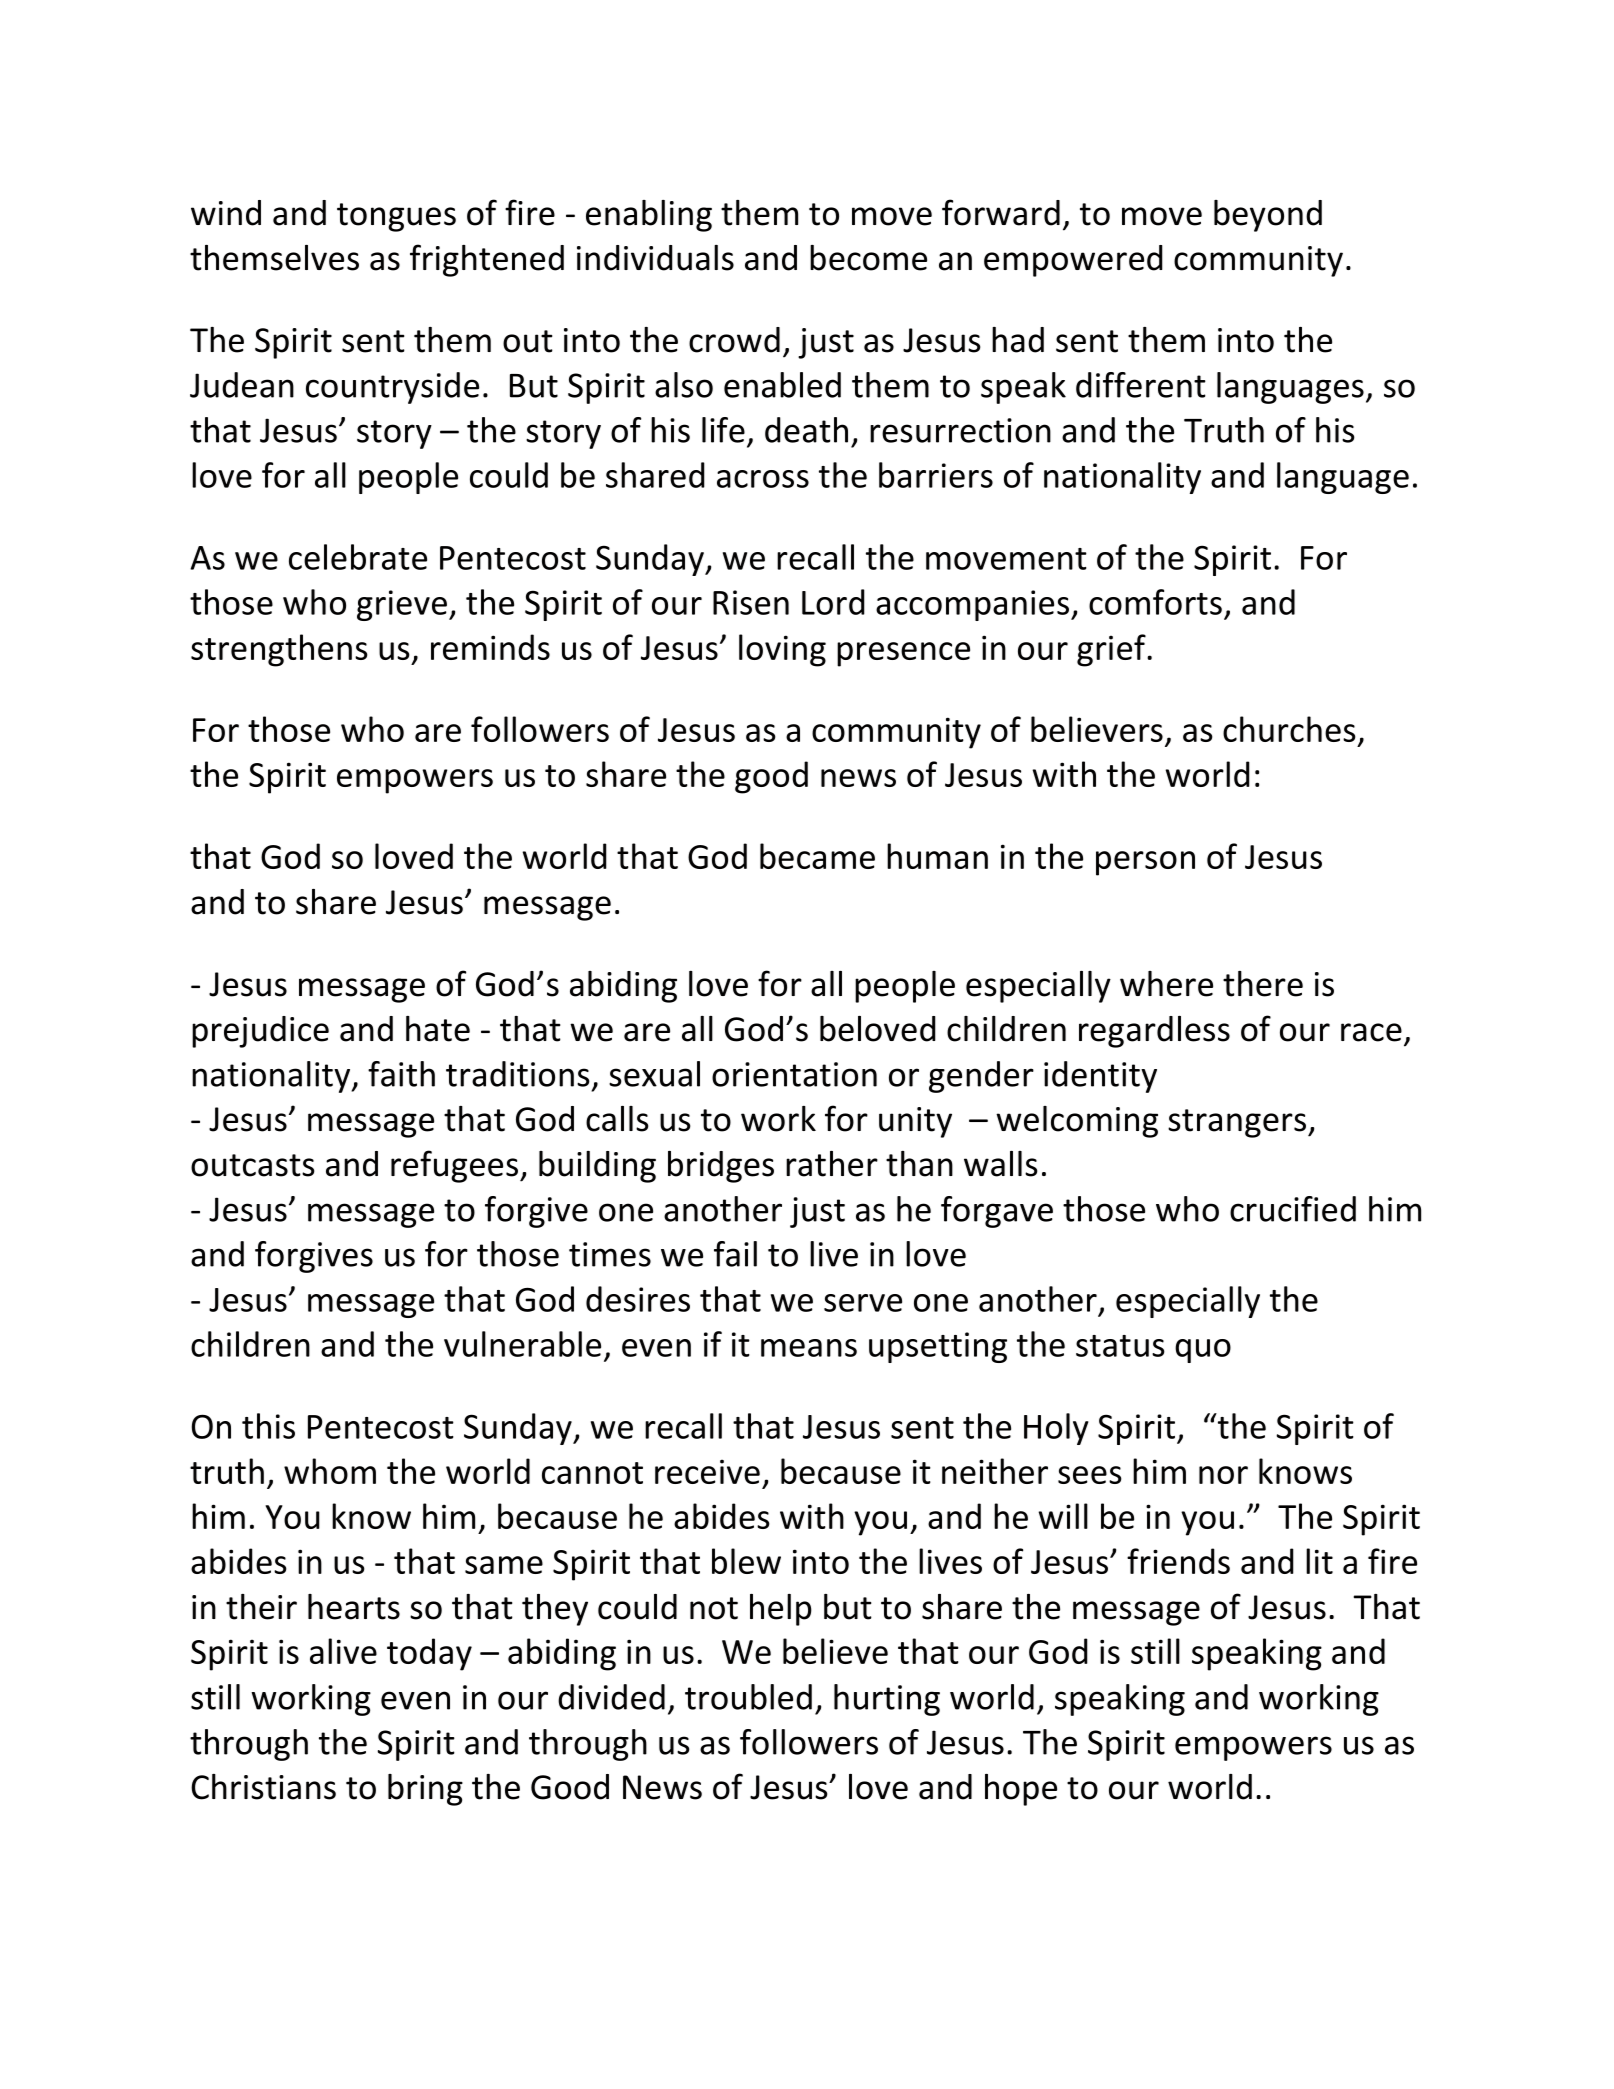 This screenshot has width=1614, height=2089. I want to click on tongues, so click(396, 217).
